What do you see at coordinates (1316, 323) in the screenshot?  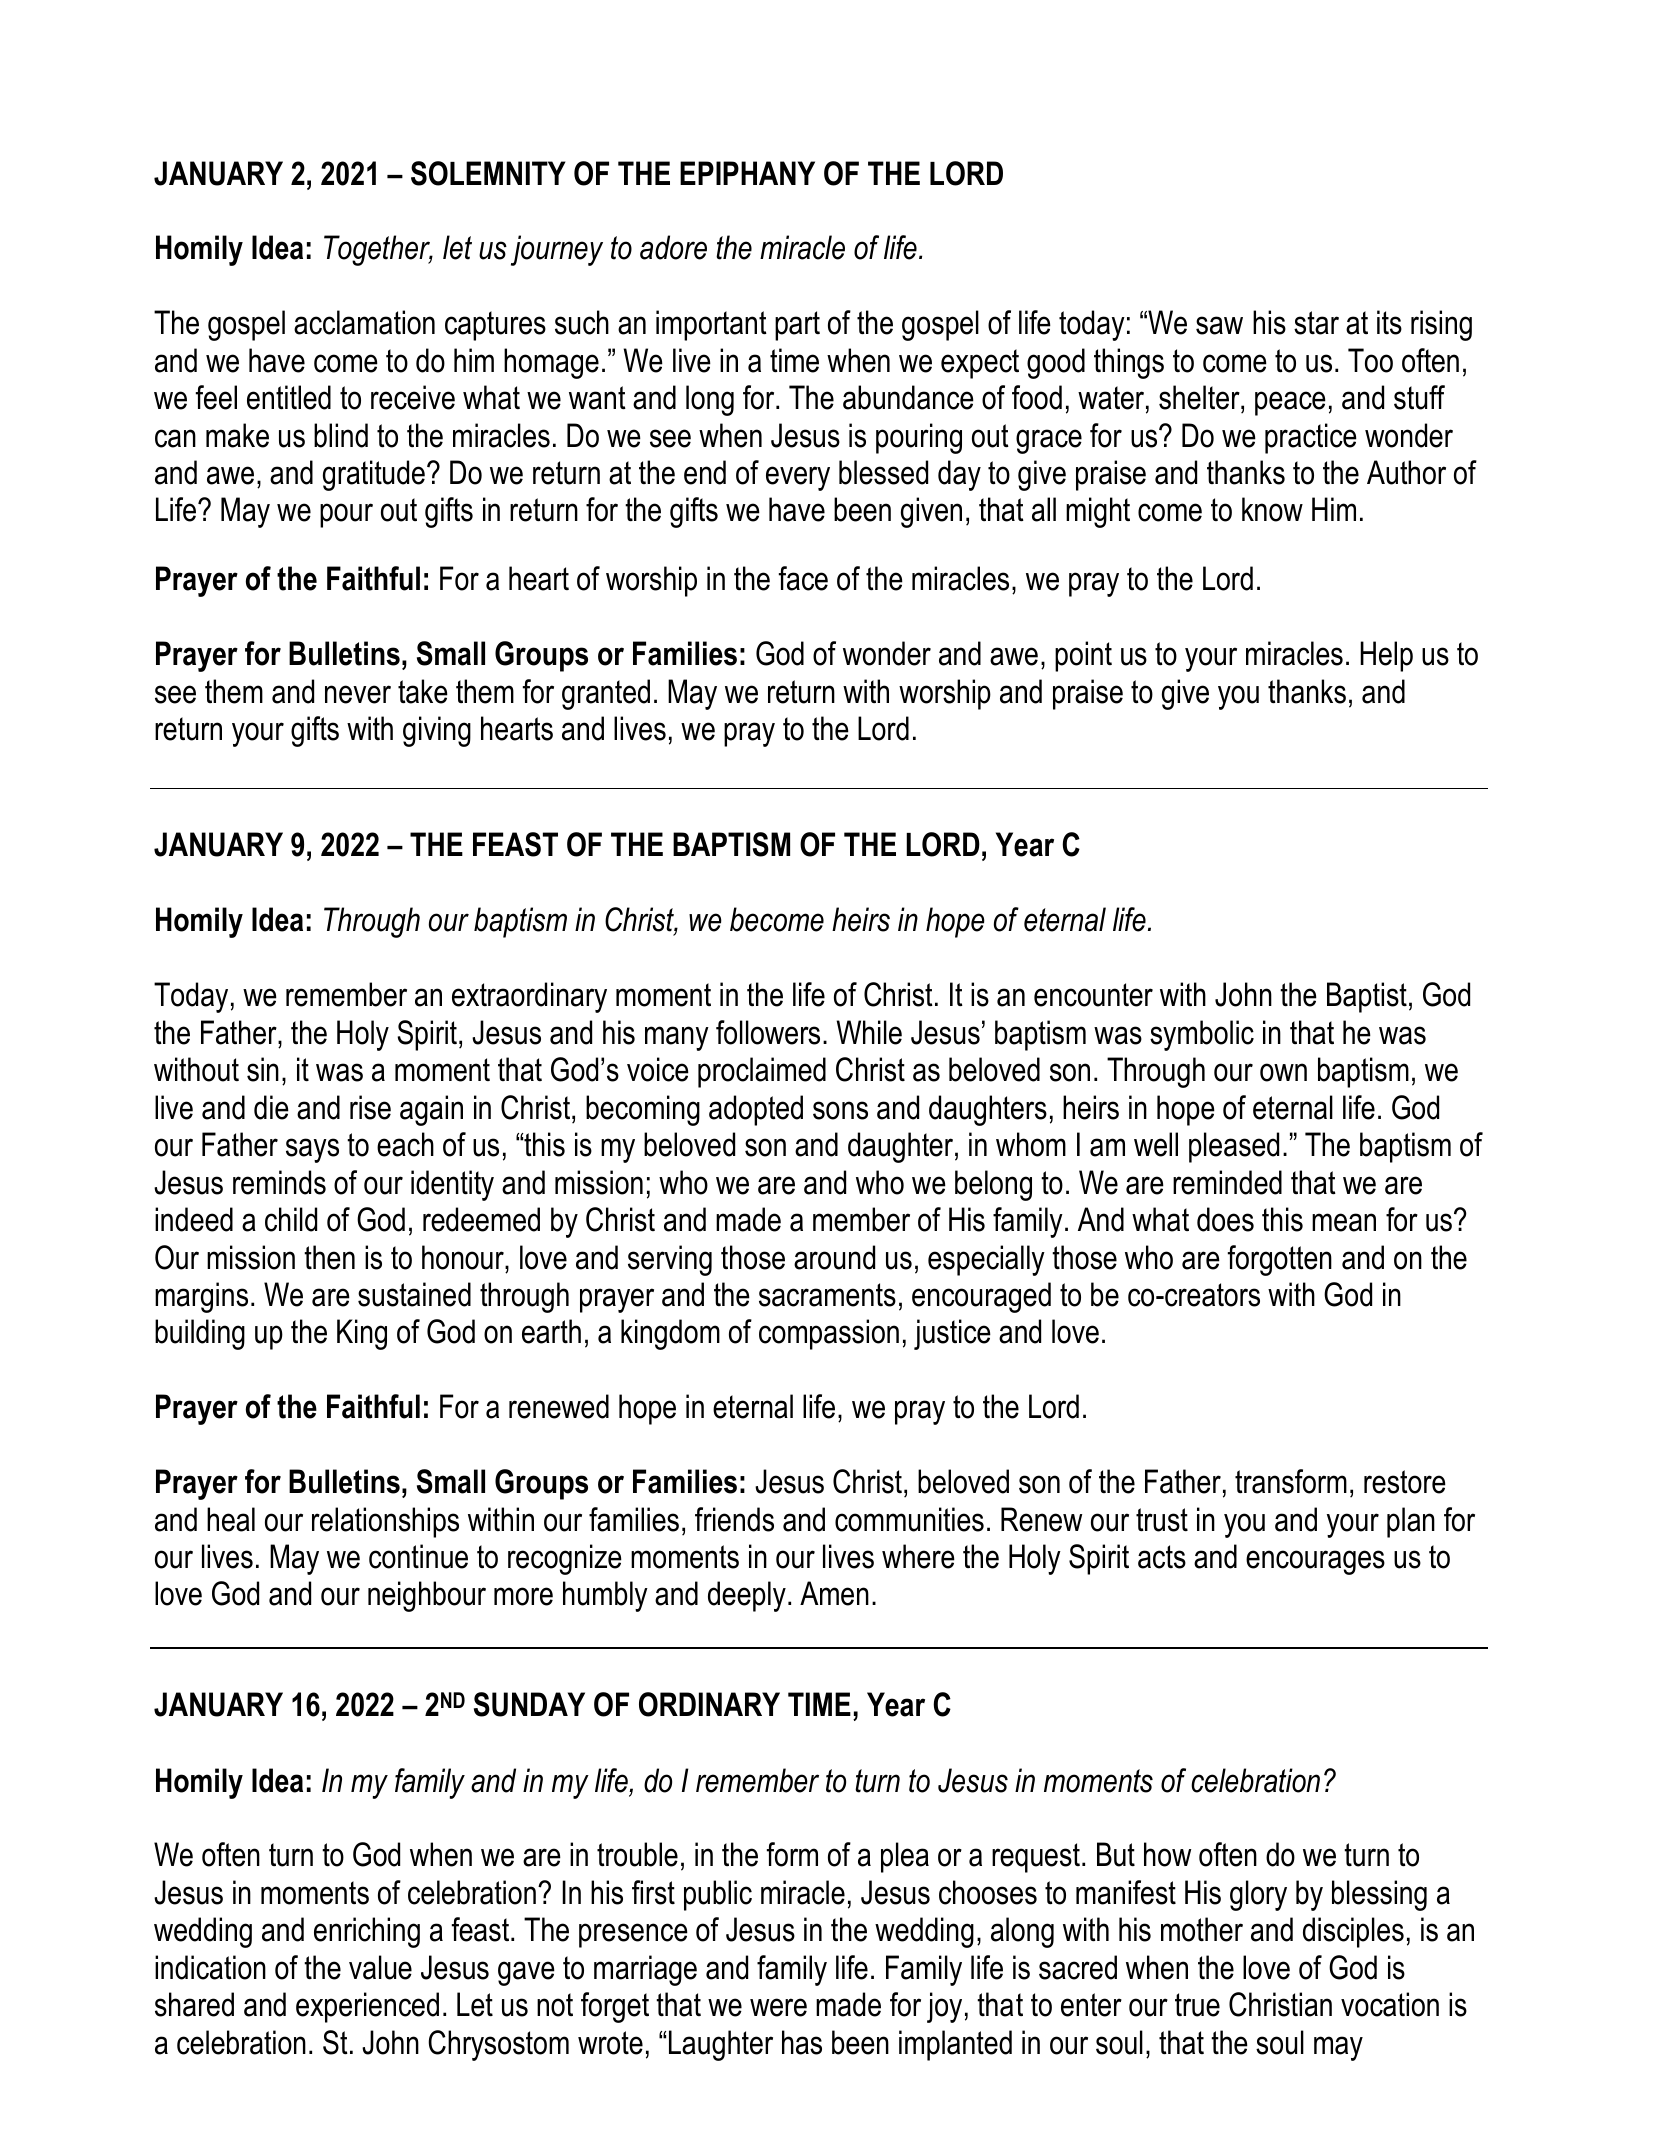 I see `star` at bounding box center [1316, 323].
